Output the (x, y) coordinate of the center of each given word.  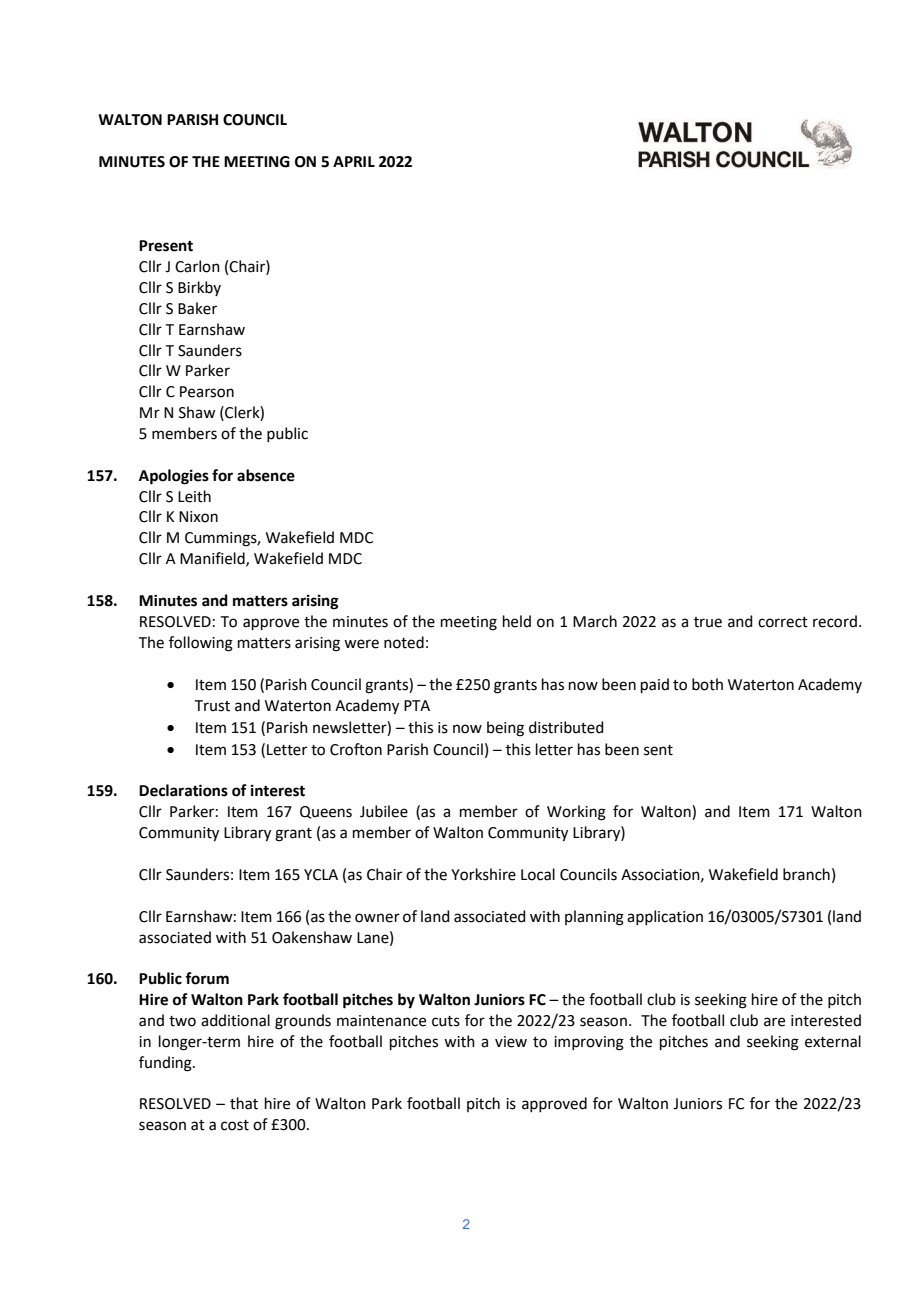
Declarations (183, 790)
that (244, 1103)
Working (576, 813)
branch (806, 874)
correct (783, 622)
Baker (197, 308)
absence (266, 475)
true (708, 622)
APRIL (354, 161)
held (517, 621)
